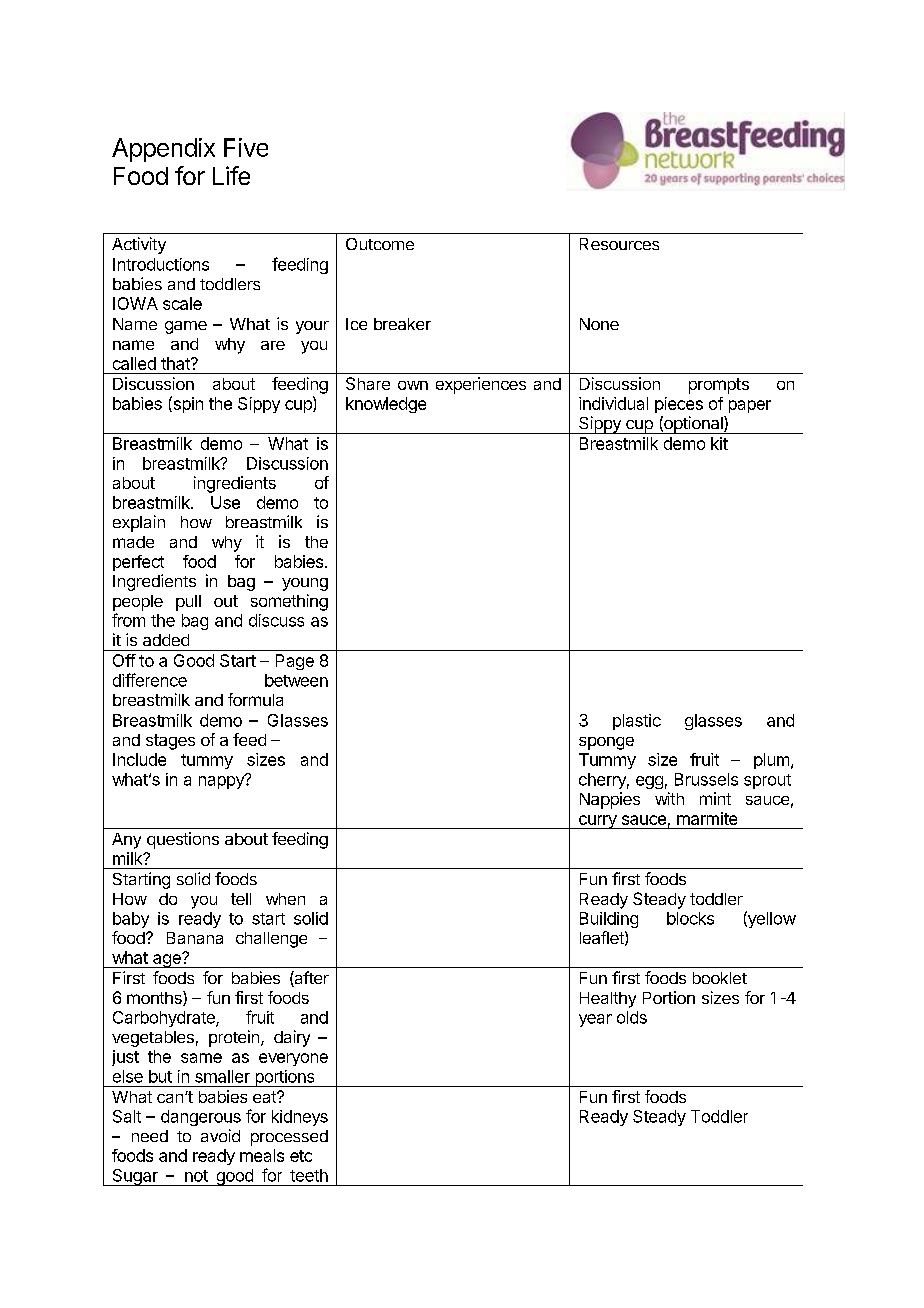  I want to click on avoid, so click(220, 1135).
